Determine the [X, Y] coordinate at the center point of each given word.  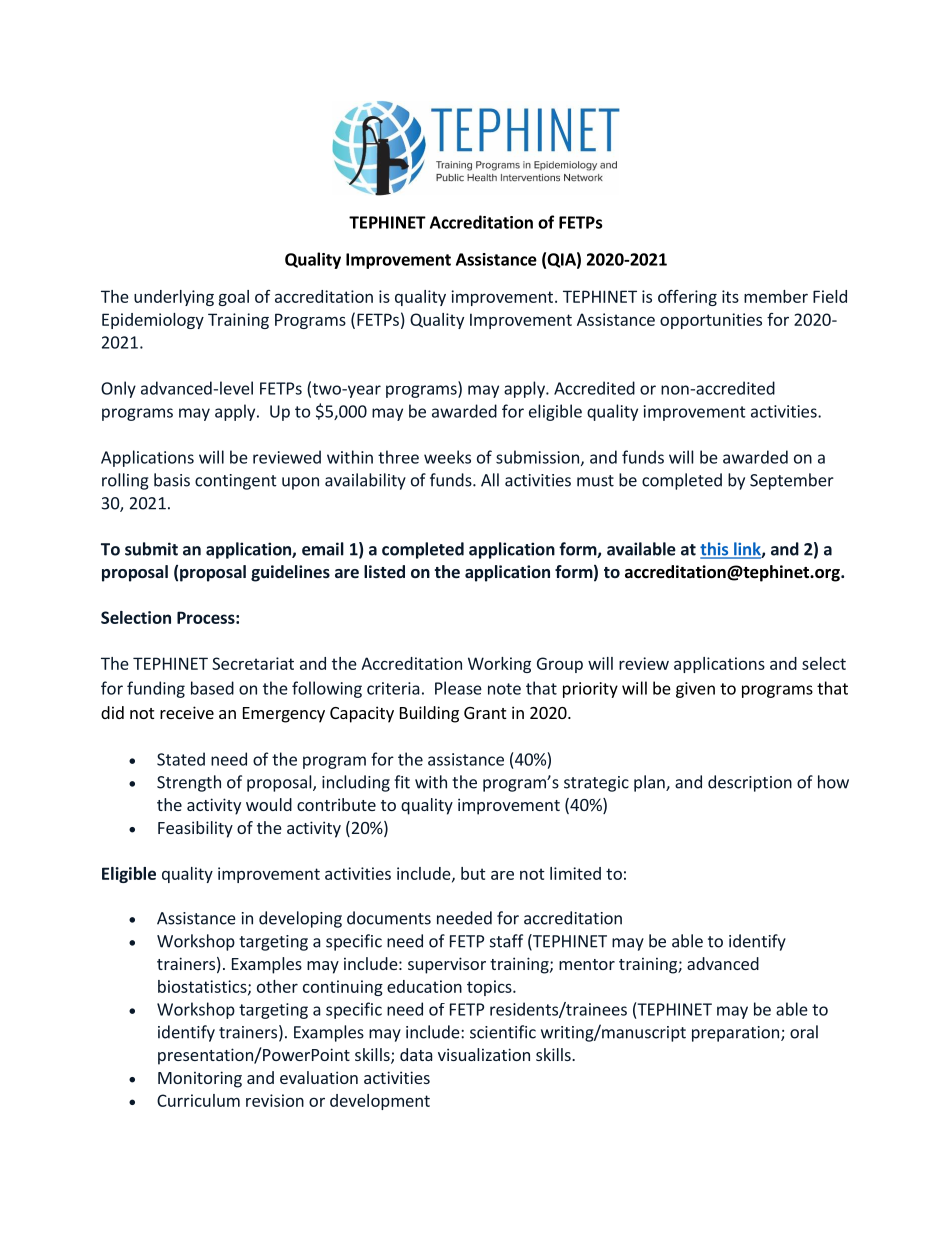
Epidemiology [153, 321]
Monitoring [200, 1079]
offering [687, 298]
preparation [735, 1034]
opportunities [711, 321]
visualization [484, 1054]
